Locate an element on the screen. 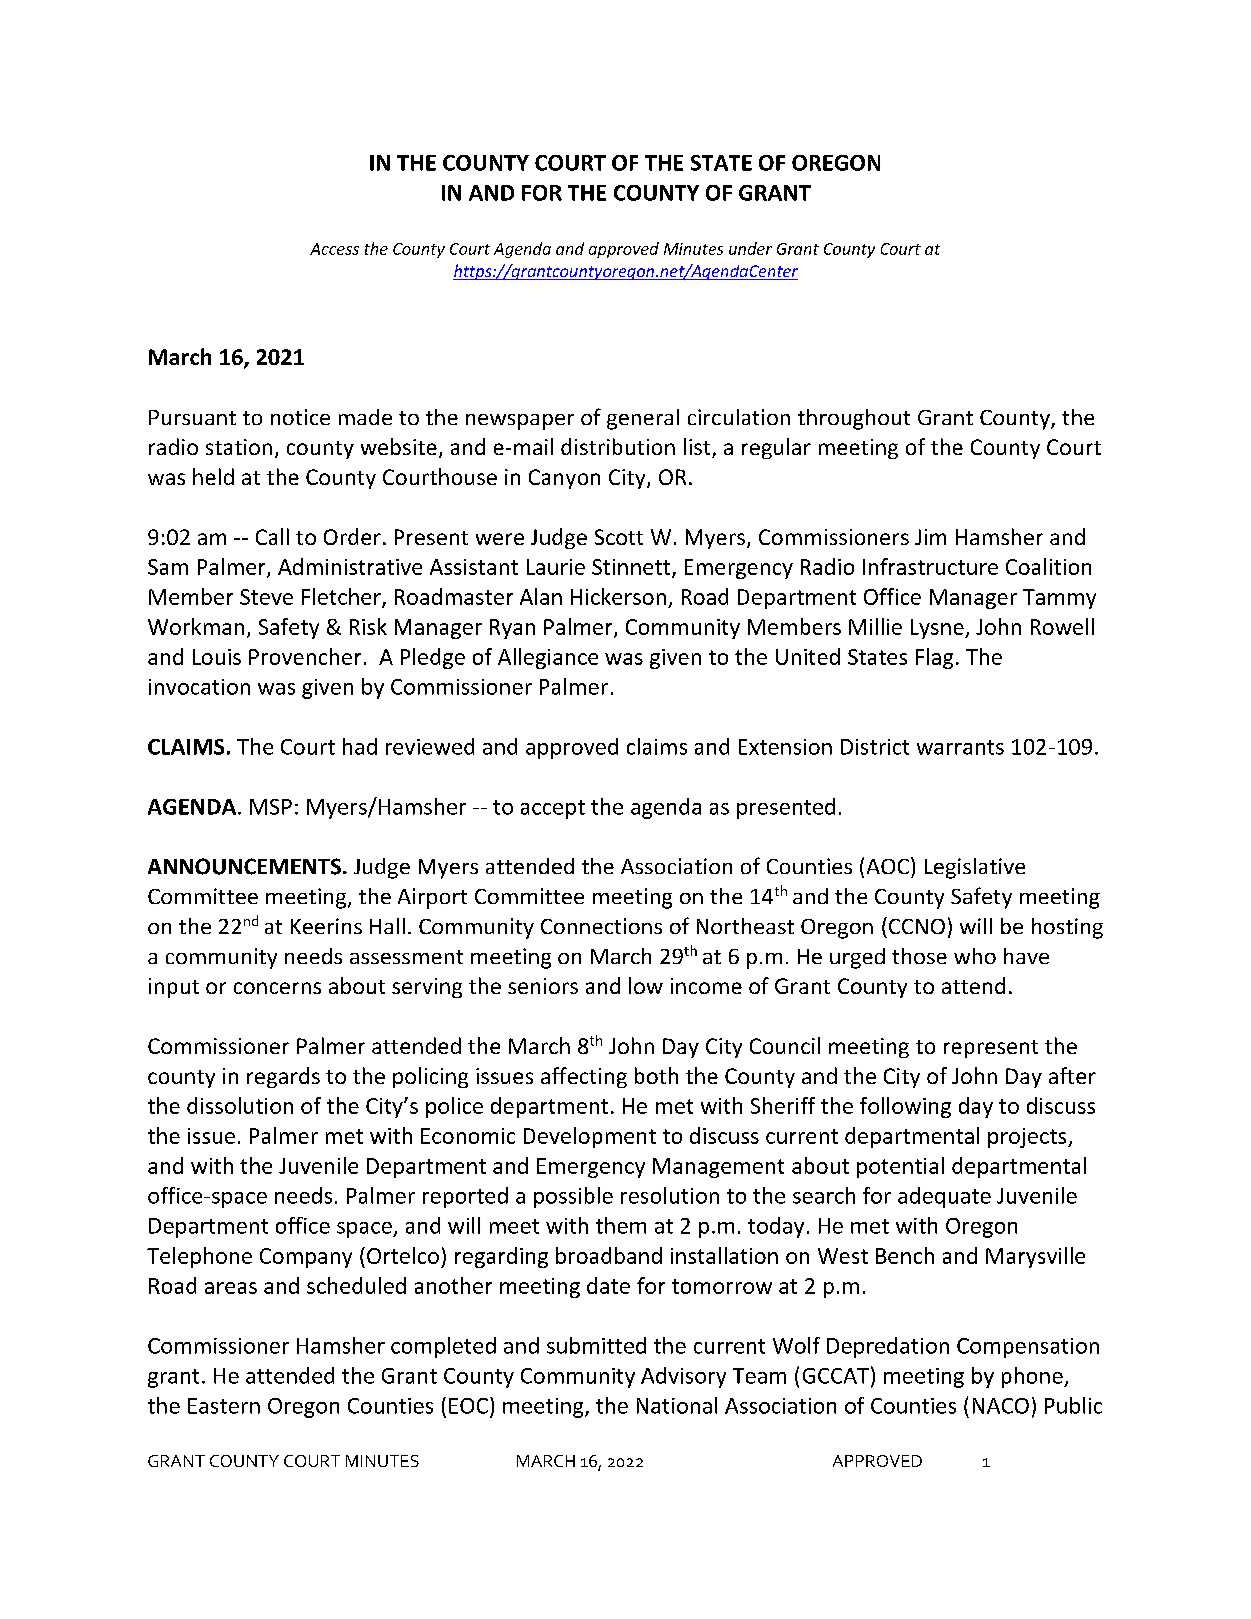  Eastern is located at coordinates (224, 1406).
